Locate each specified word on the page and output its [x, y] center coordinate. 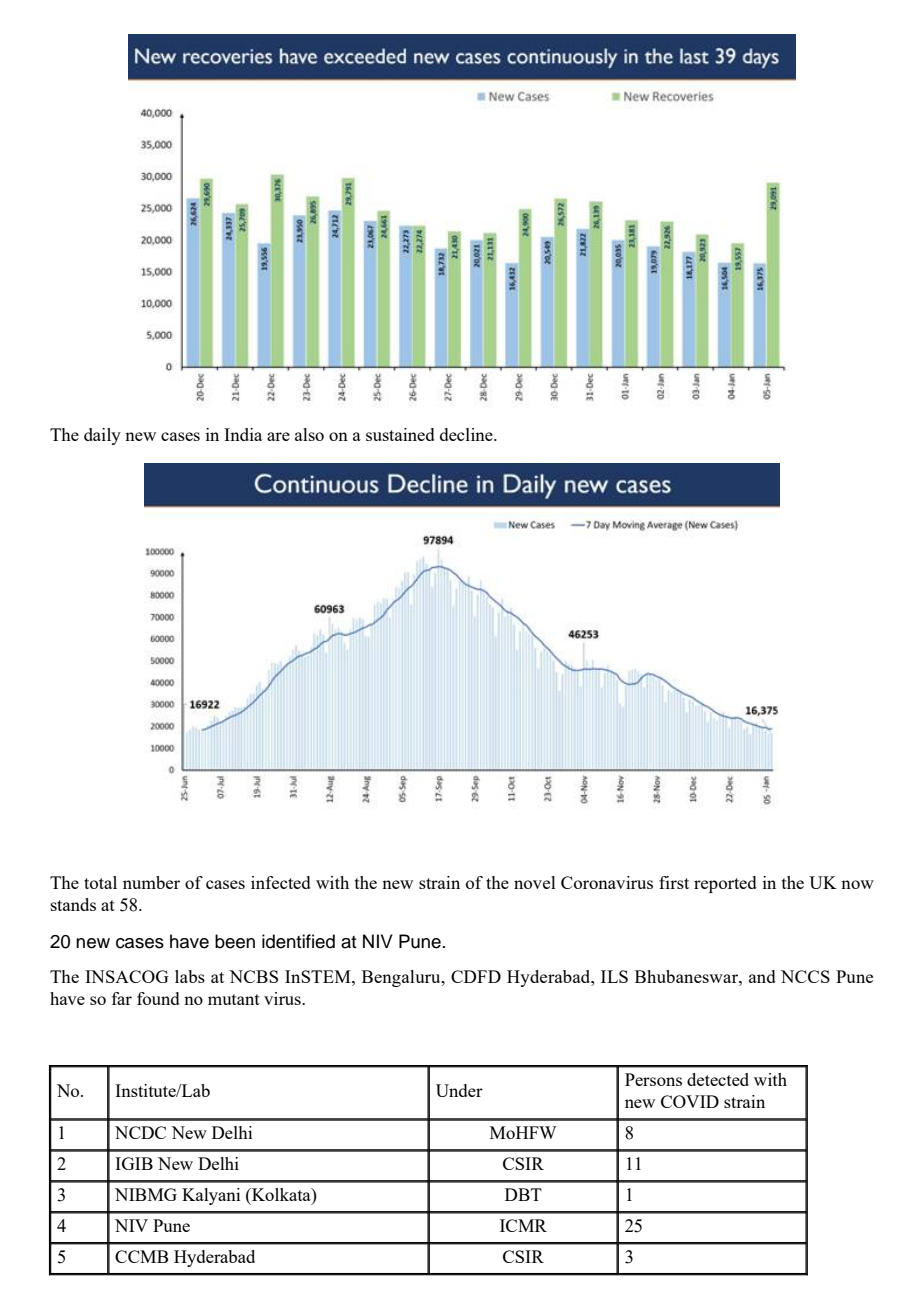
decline [467, 434]
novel [535, 882]
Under [459, 1090]
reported [725, 884]
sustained [400, 434]
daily [102, 436]
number [151, 882]
